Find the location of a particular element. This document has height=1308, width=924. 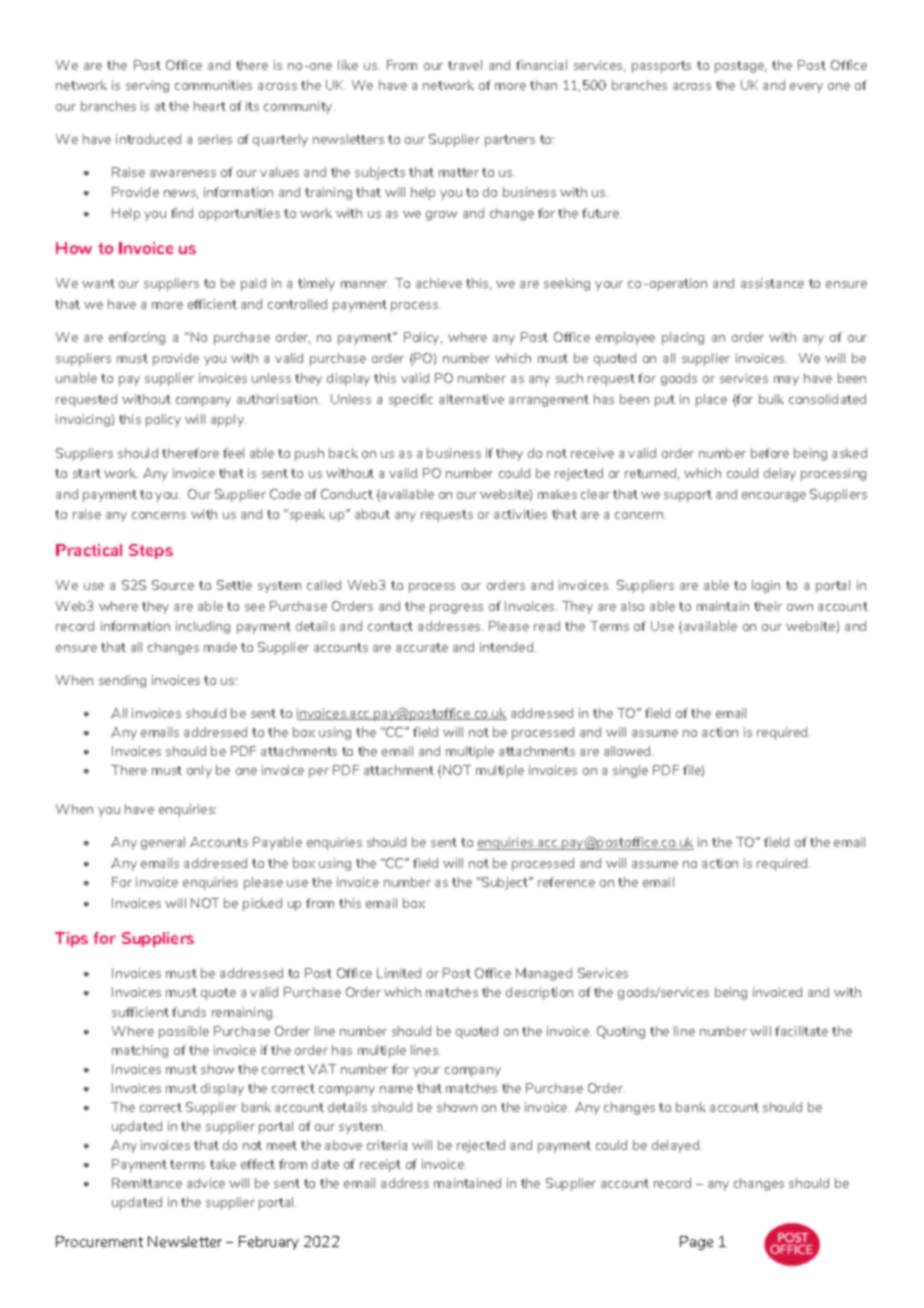

achieve is located at coordinates (439, 283).
